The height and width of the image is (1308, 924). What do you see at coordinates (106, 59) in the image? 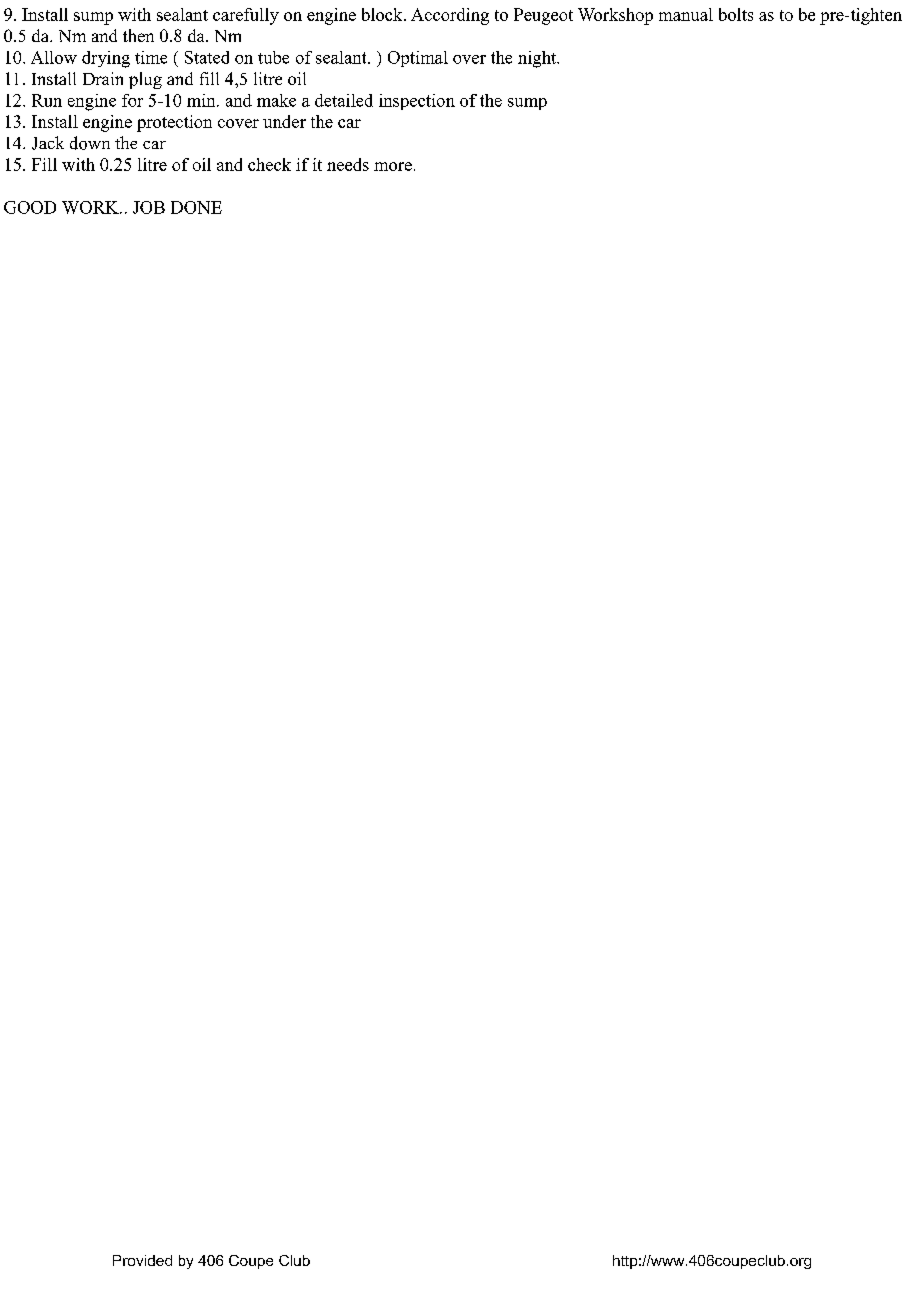
I see `drying` at bounding box center [106, 59].
